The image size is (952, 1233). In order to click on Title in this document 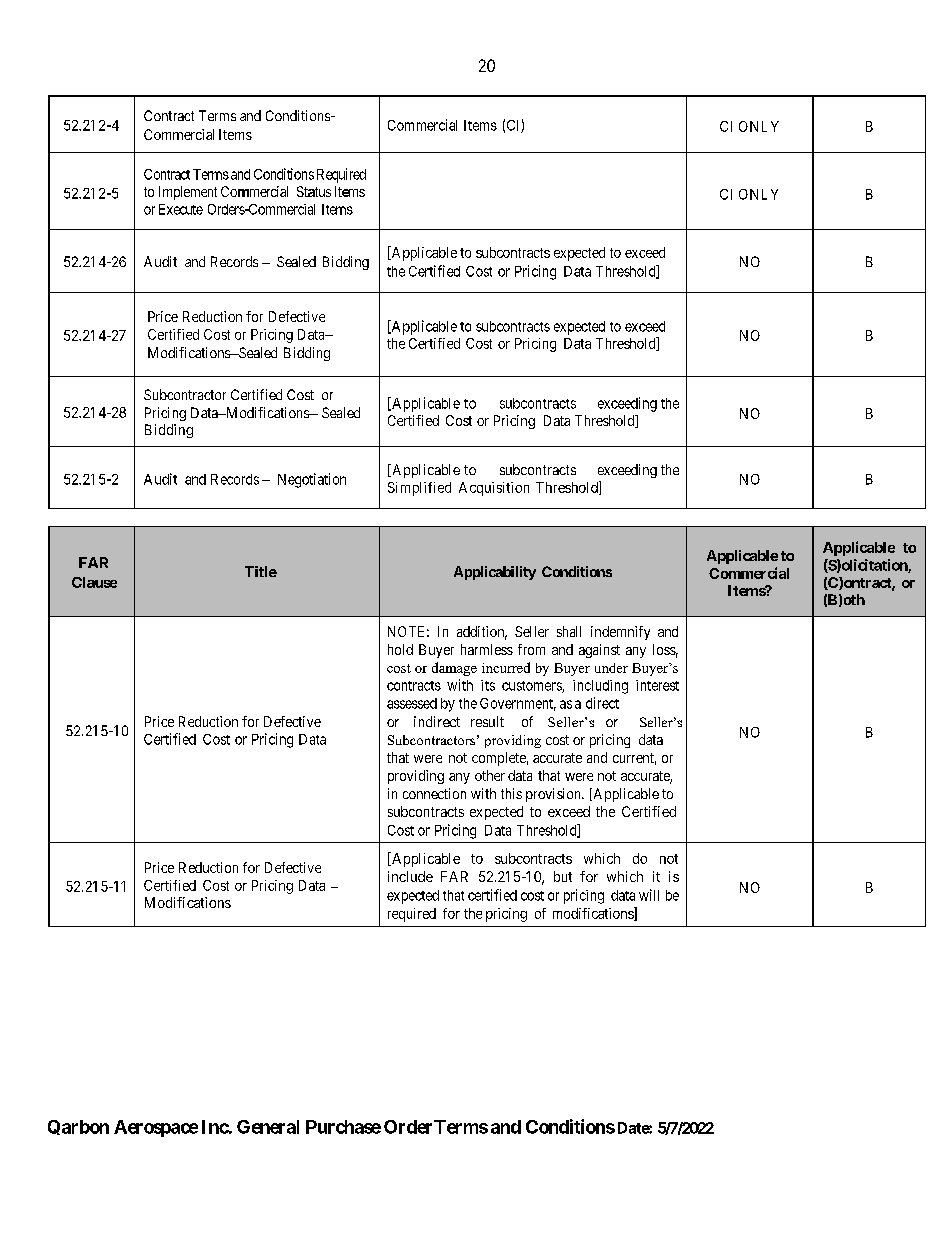, I will do `click(261, 571)`.
